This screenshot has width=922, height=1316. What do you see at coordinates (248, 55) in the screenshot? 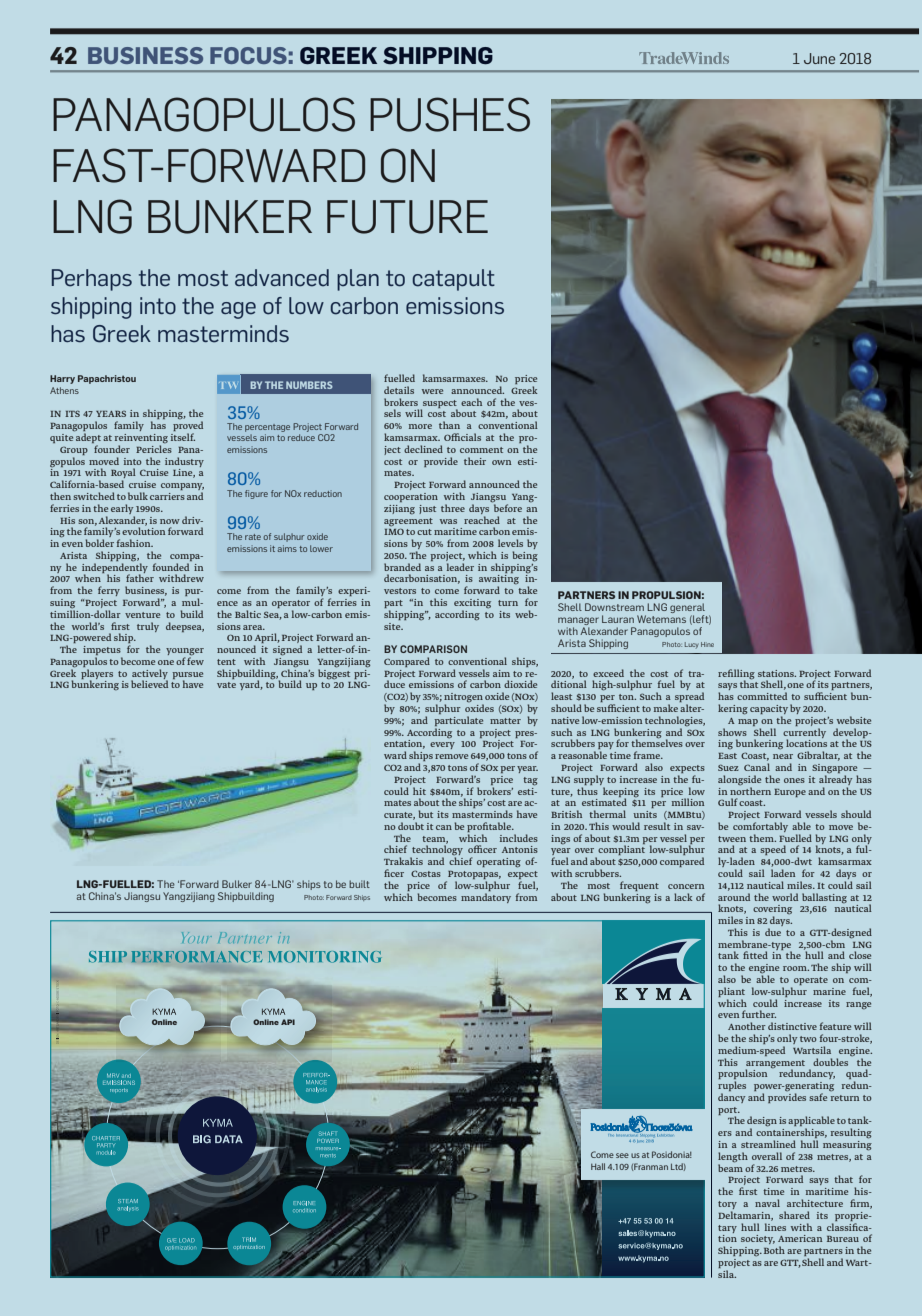
I see `FOCUS` at bounding box center [248, 55].
